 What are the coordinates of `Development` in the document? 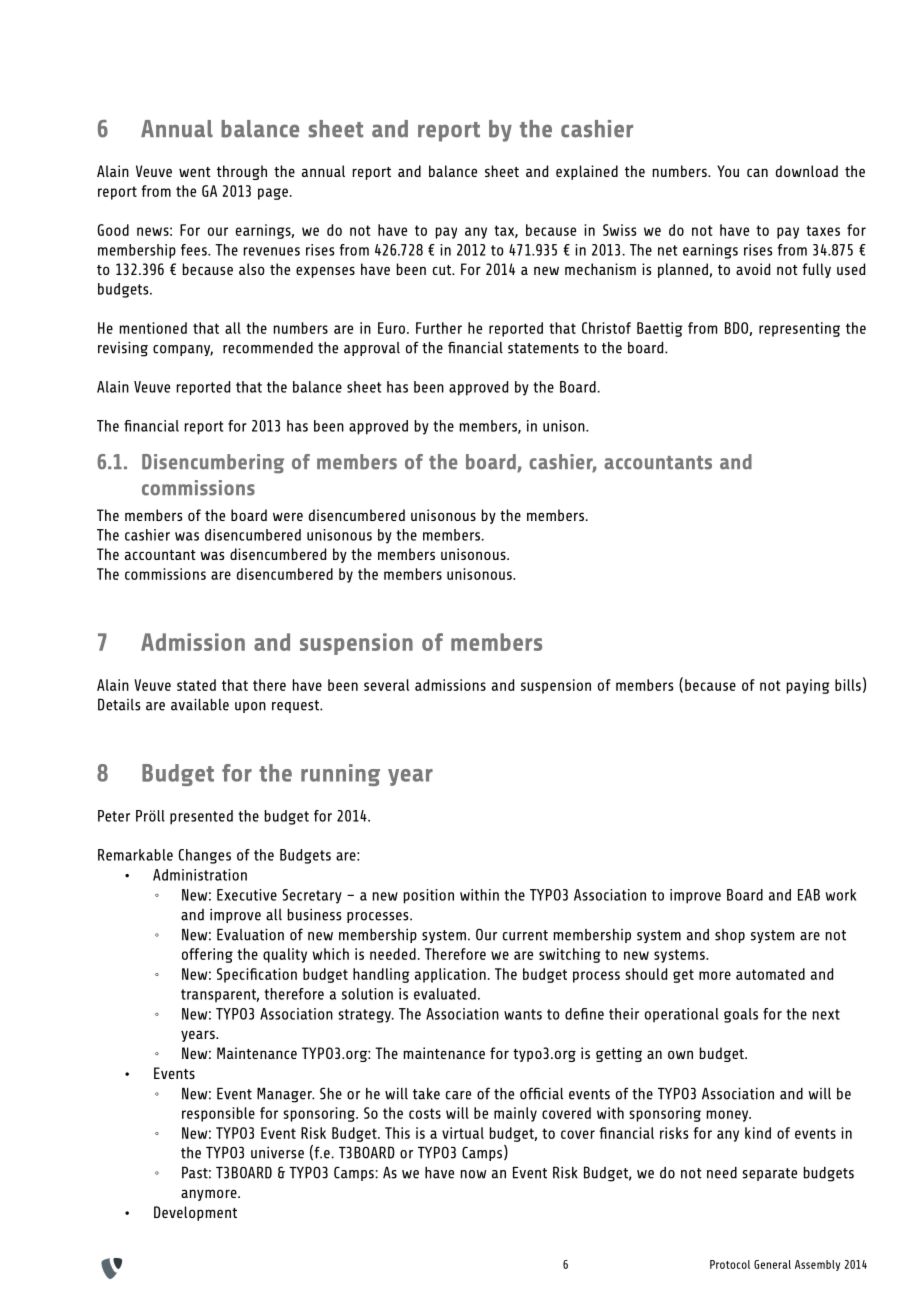 It's located at (195, 1213).
